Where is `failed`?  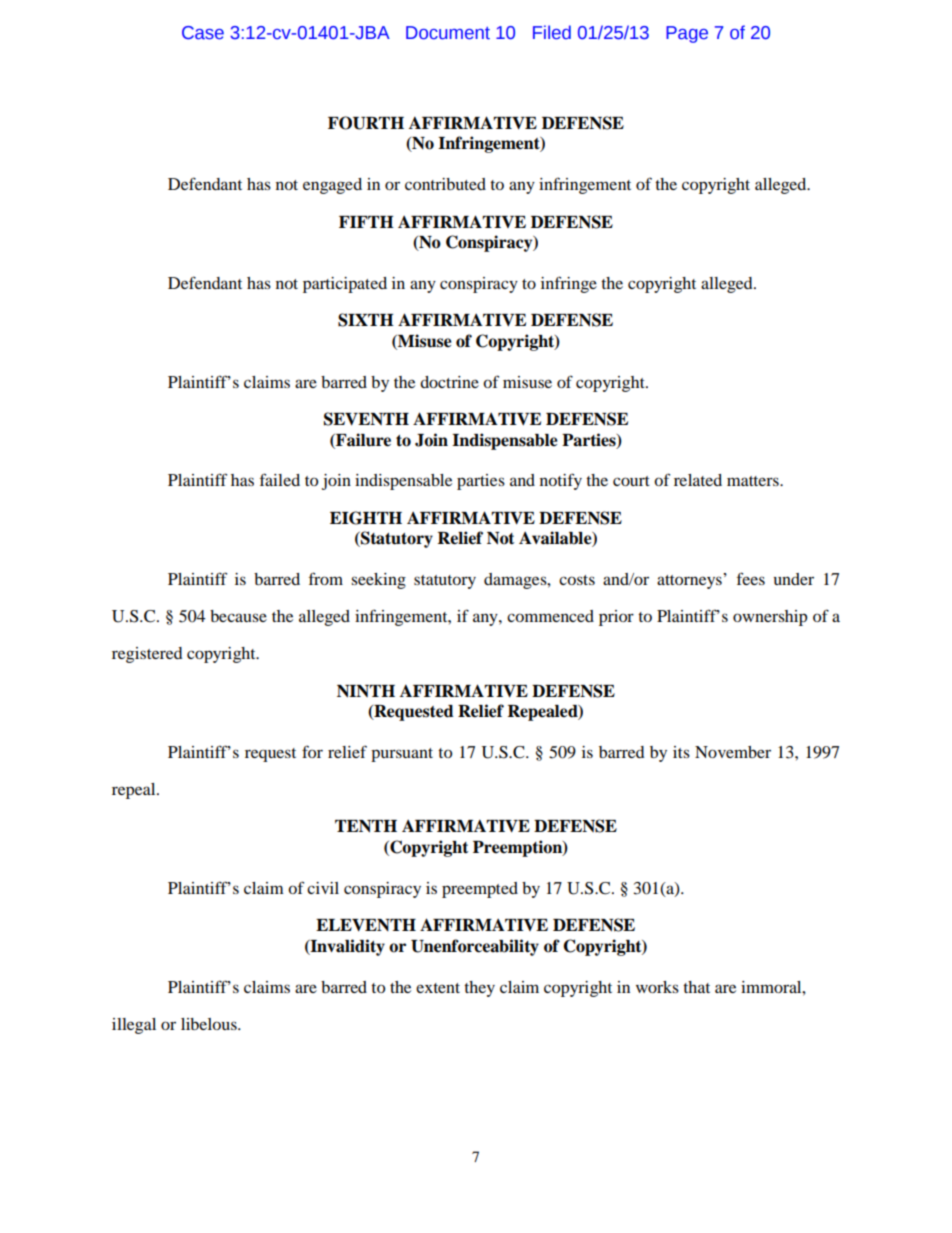
failed is located at coordinates (280, 479).
